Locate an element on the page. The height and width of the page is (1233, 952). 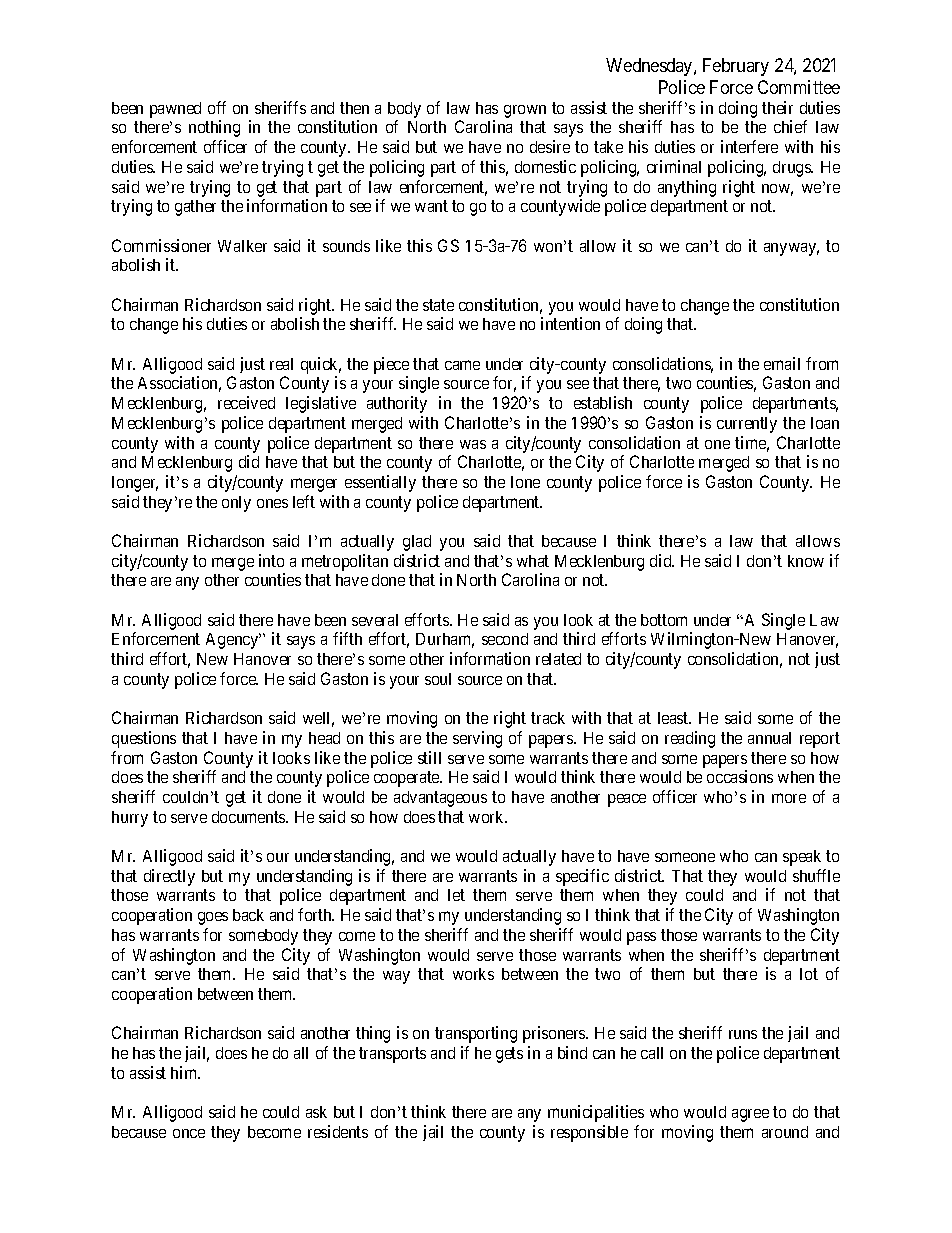
pawned is located at coordinates (175, 110).
